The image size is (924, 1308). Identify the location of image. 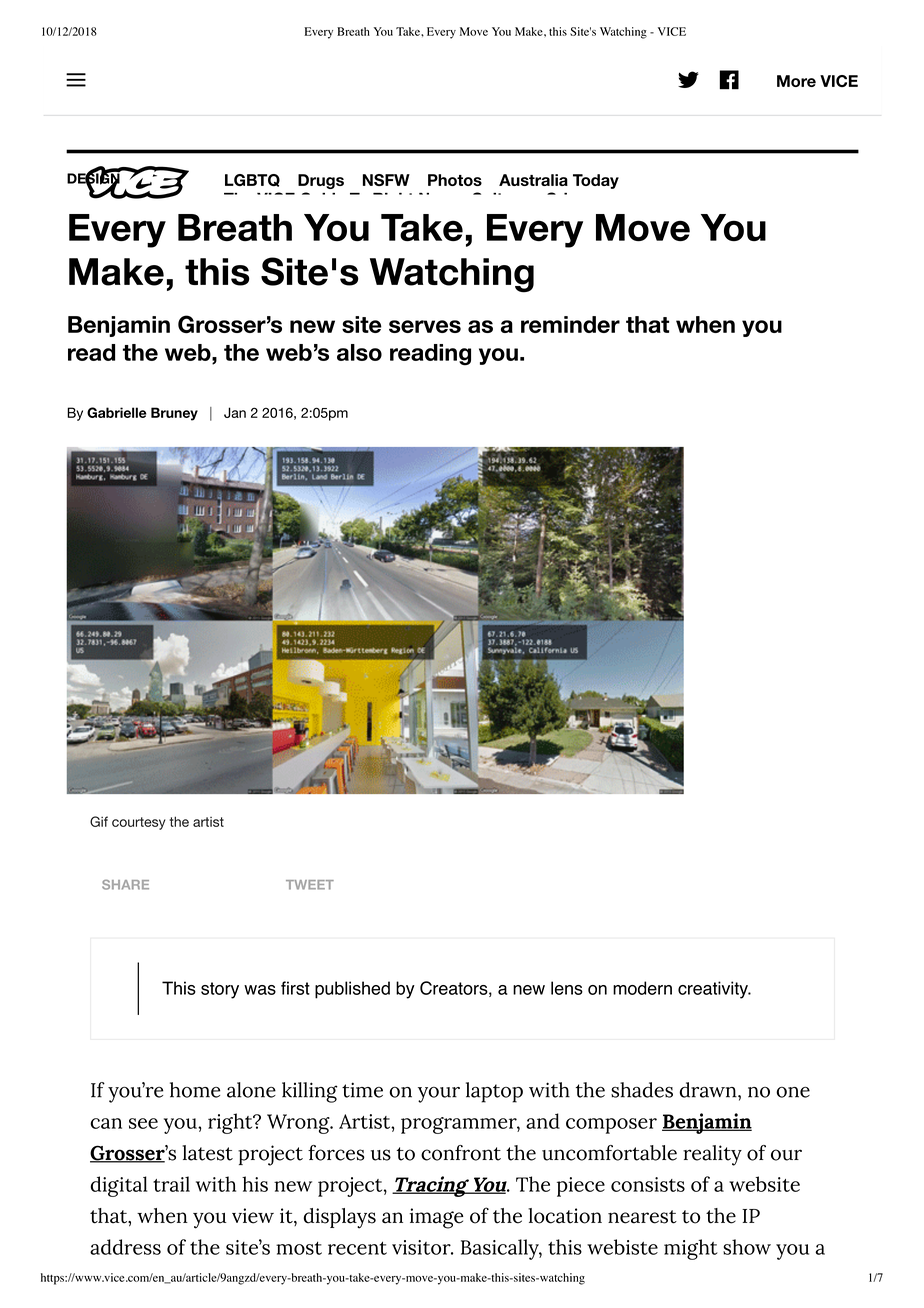
(436, 1218).
